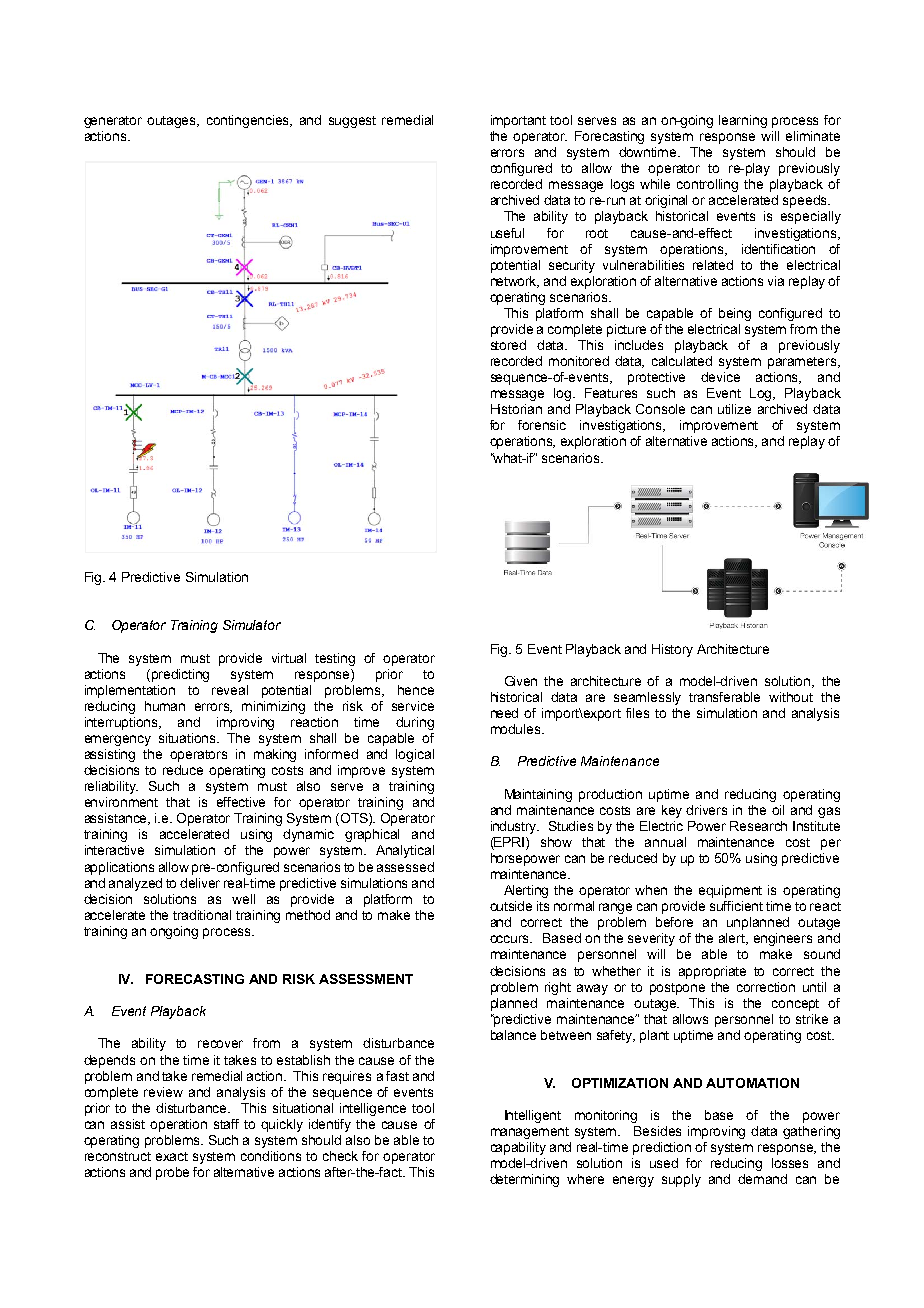 The height and width of the screenshot is (1308, 924). I want to click on Simulator, so click(252, 625).
